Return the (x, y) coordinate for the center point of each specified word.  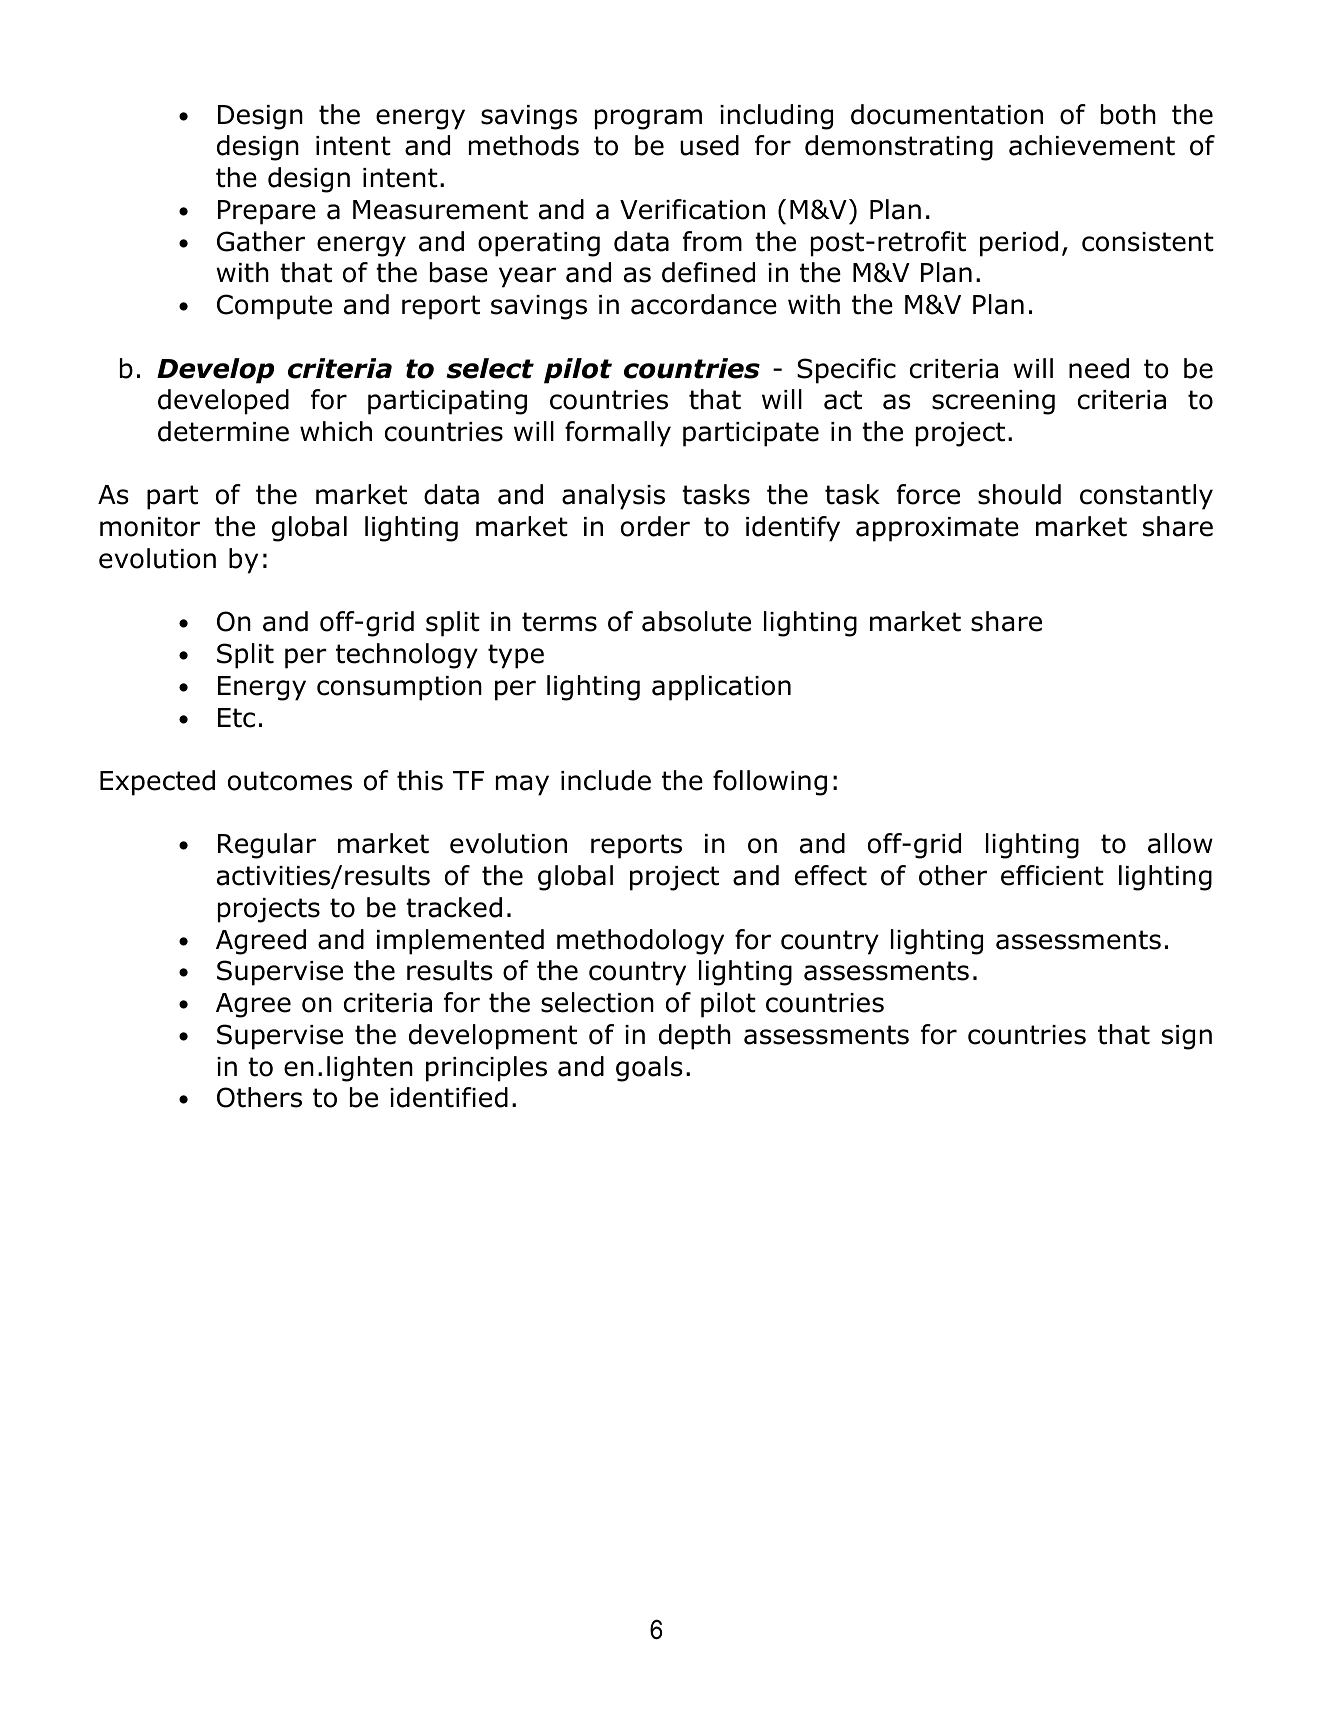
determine (223, 431)
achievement (1092, 145)
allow (1180, 843)
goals (649, 1069)
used (709, 145)
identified (449, 1097)
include (606, 780)
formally (618, 434)
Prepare (267, 212)
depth (695, 1037)
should (1019, 494)
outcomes (290, 781)
